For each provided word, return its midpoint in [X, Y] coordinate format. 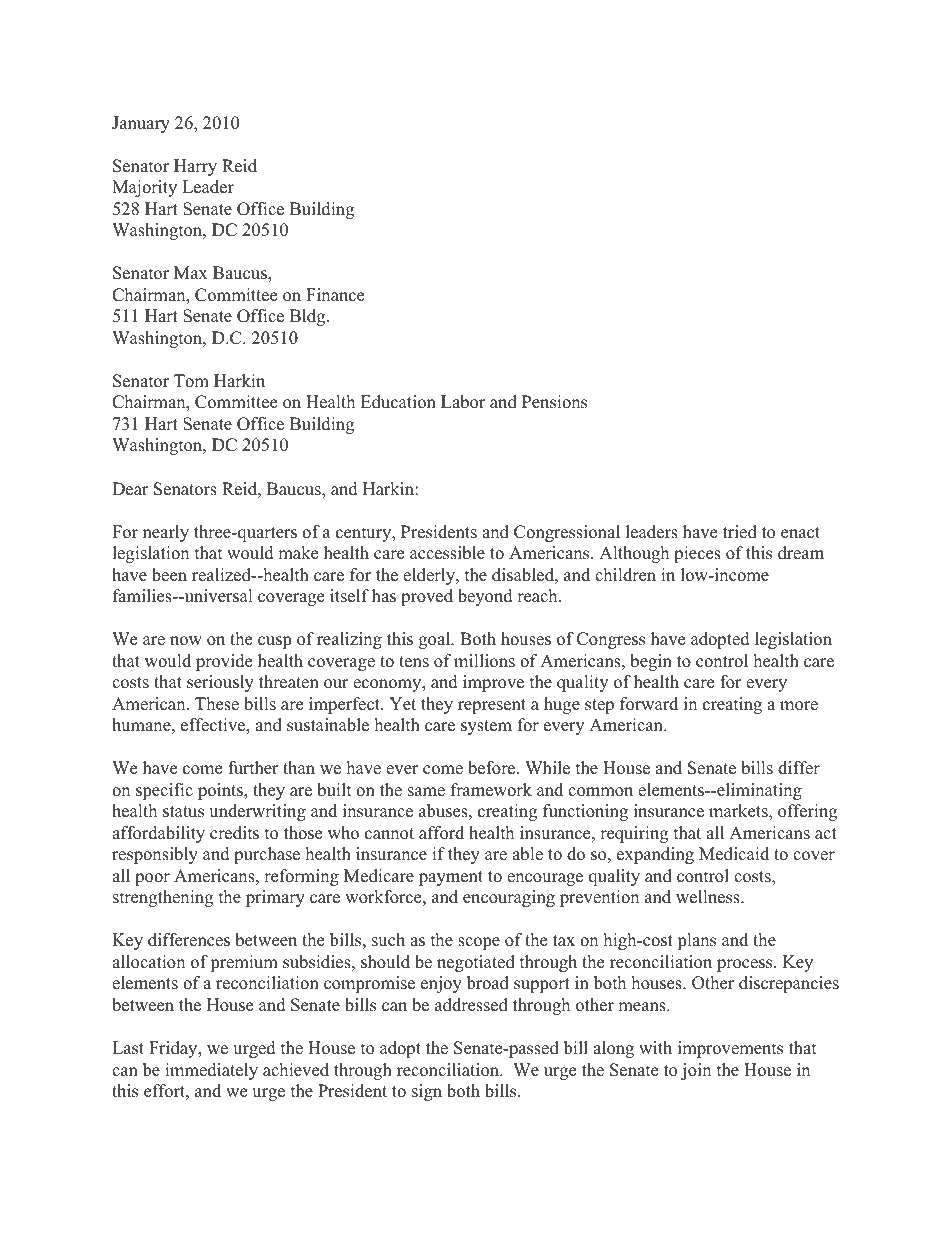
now [186, 641]
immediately [211, 1071]
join [696, 1071]
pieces [697, 554]
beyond [485, 597]
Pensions [554, 402]
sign [427, 1092]
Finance [335, 295]
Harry [195, 167]
